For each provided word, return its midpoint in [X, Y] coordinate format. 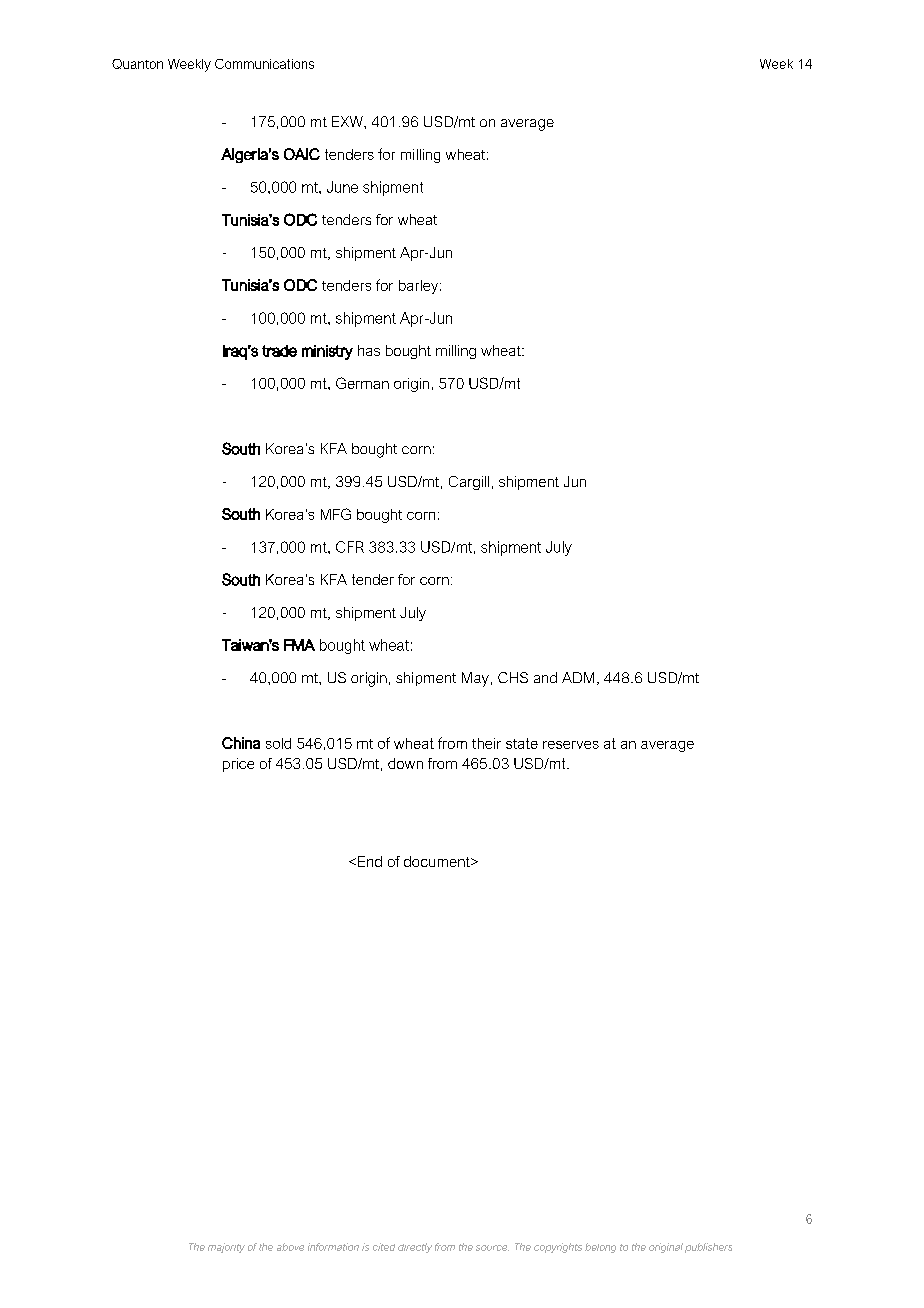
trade [279, 351]
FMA [299, 645]
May [475, 679]
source [492, 1248]
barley [418, 287]
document [438, 861]
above [290, 1247]
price [238, 765]
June [342, 187]
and [545, 677]
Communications [264, 64]
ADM [578, 677]
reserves [571, 745]
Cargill [469, 483]
